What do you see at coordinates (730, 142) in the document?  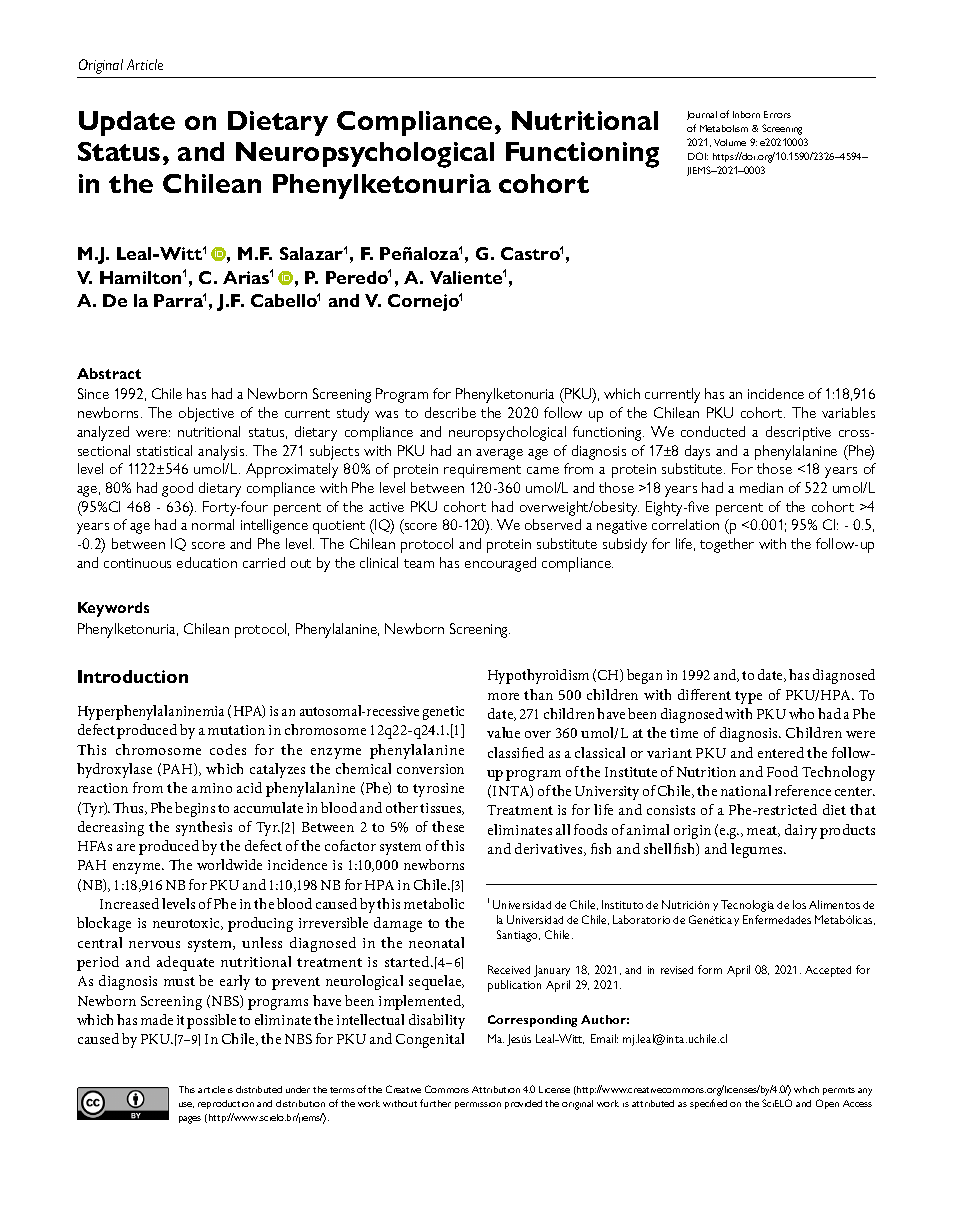 I see `Volume` at bounding box center [730, 142].
